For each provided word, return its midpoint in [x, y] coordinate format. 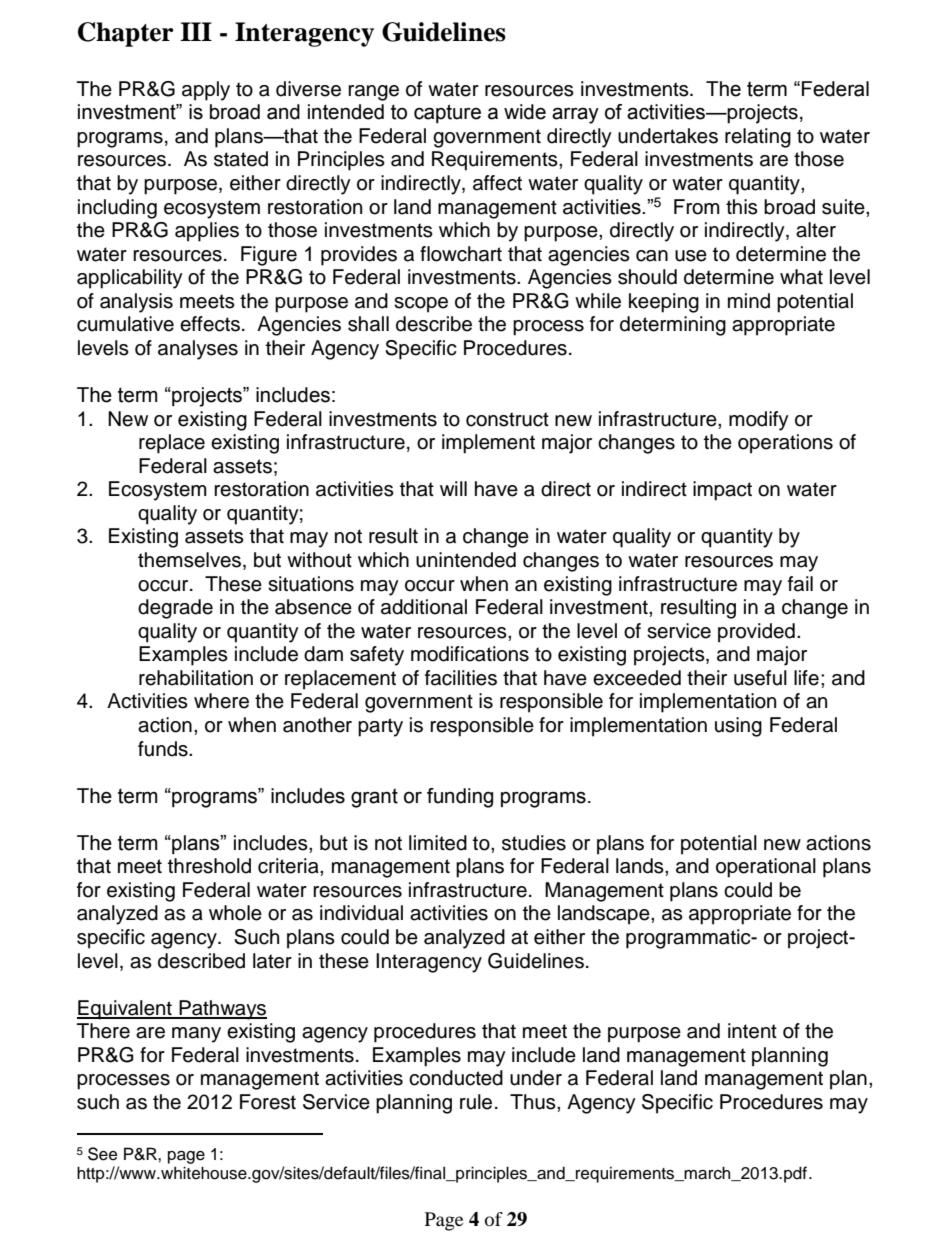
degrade [175, 609]
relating [758, 138]
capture [447, 113]
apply [206, 91]
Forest [268, 1102]
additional [424, 607]
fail [800, 584]
